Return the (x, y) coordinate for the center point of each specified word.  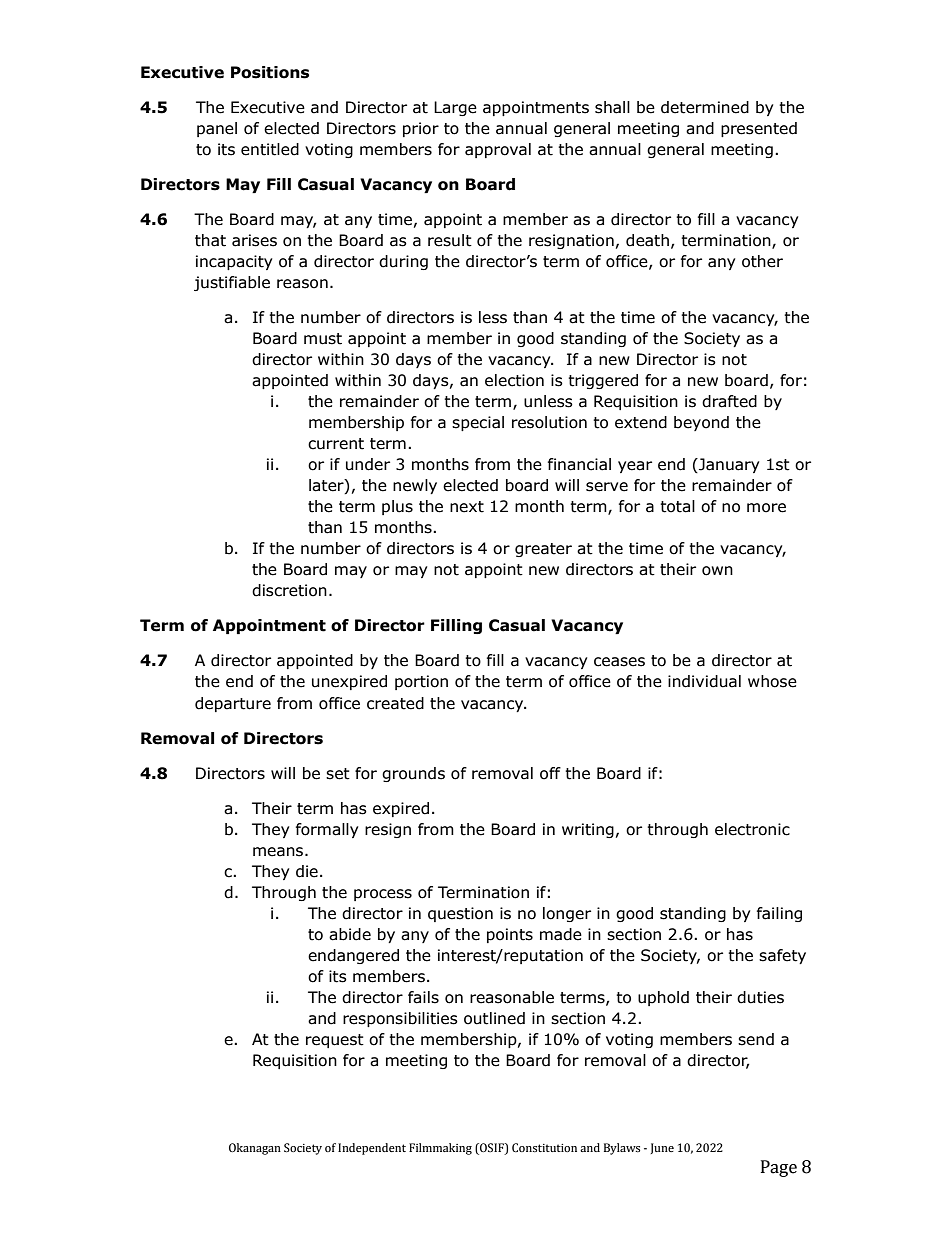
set (338, 774)
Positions (270, 72)
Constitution (544, 1147)
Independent (372, 1149)
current (336, 444)
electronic (752, 829)
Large (455, 108)
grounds (413, 774)
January (728, 465)
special (478, 423)
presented (759, 129)
